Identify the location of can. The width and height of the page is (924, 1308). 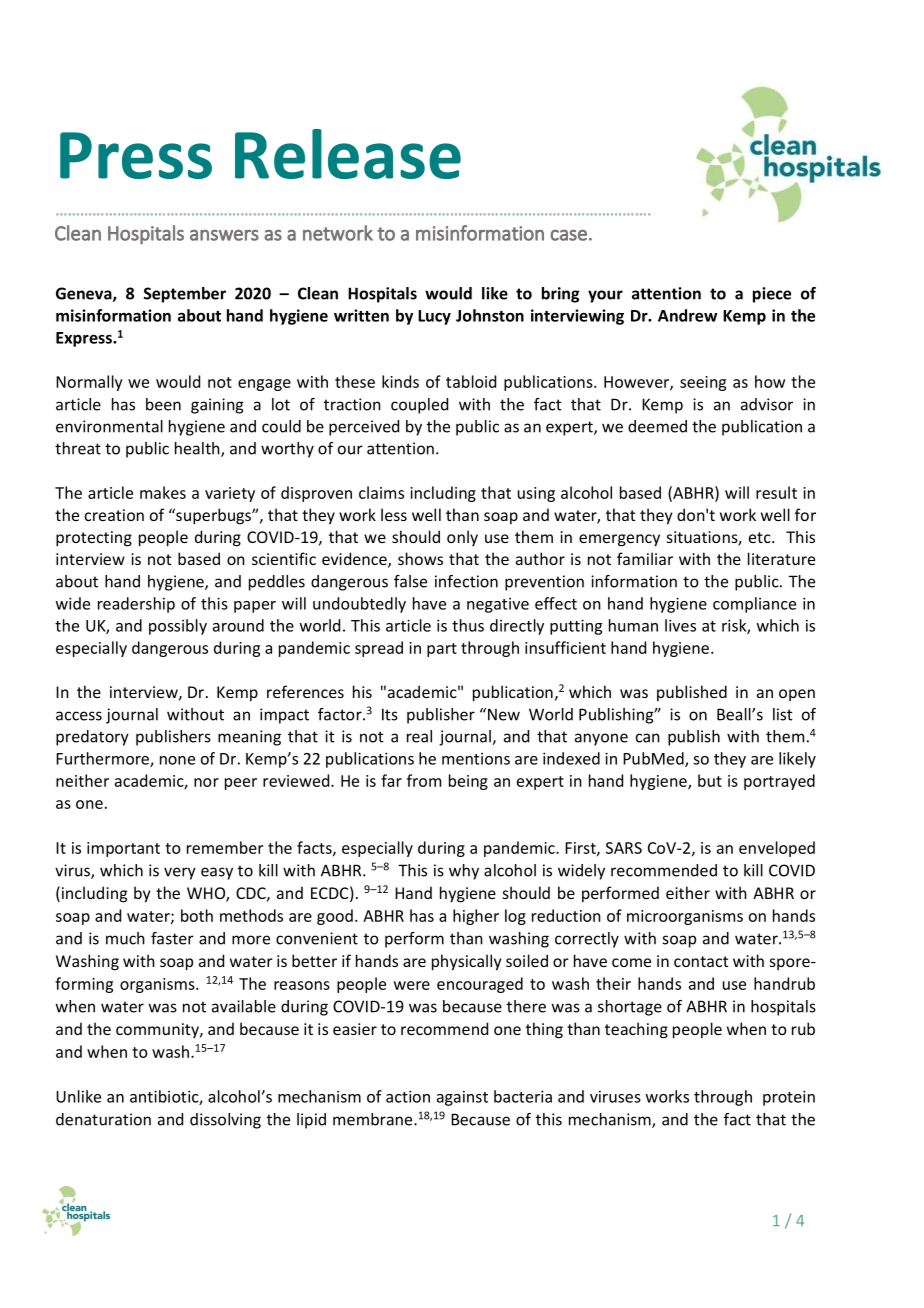
(648, 738).
